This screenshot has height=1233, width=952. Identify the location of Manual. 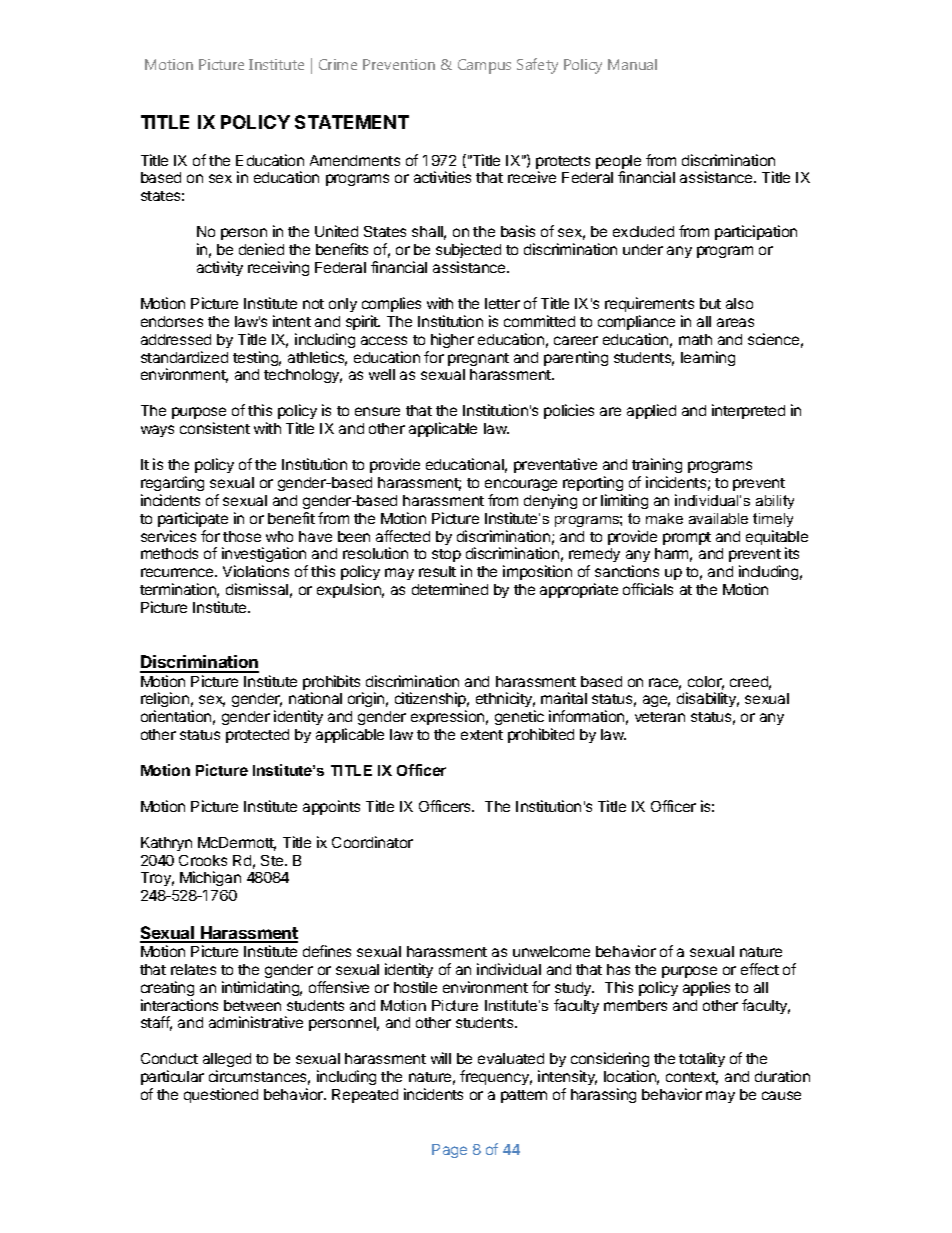
(632, 64).
